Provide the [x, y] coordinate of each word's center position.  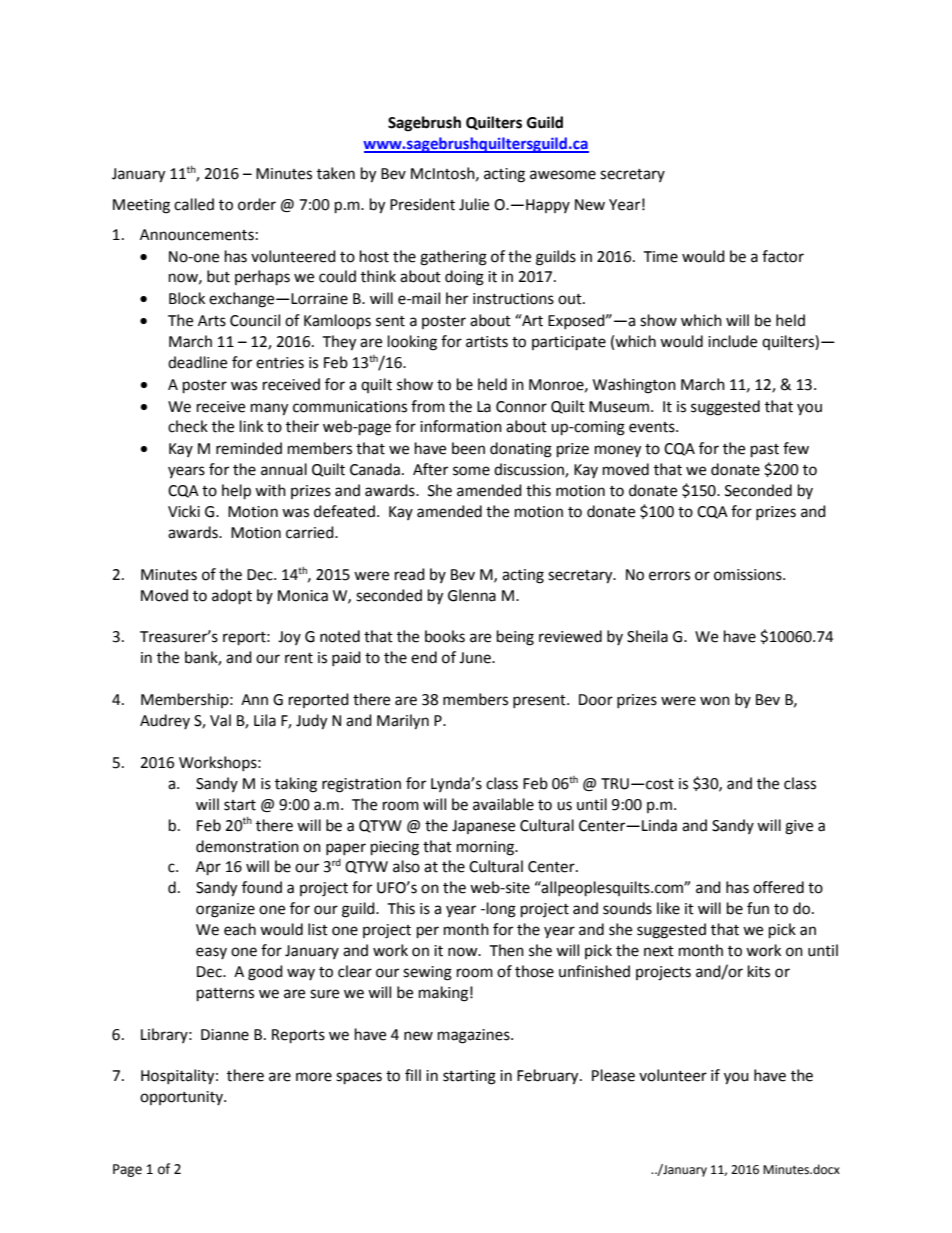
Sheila [647, 636]
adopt [232, 597]
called [194, 204]
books [445, 636]
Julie [474, 204]
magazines [475, 1036]
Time [660, 257]
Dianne [225, 1035]
